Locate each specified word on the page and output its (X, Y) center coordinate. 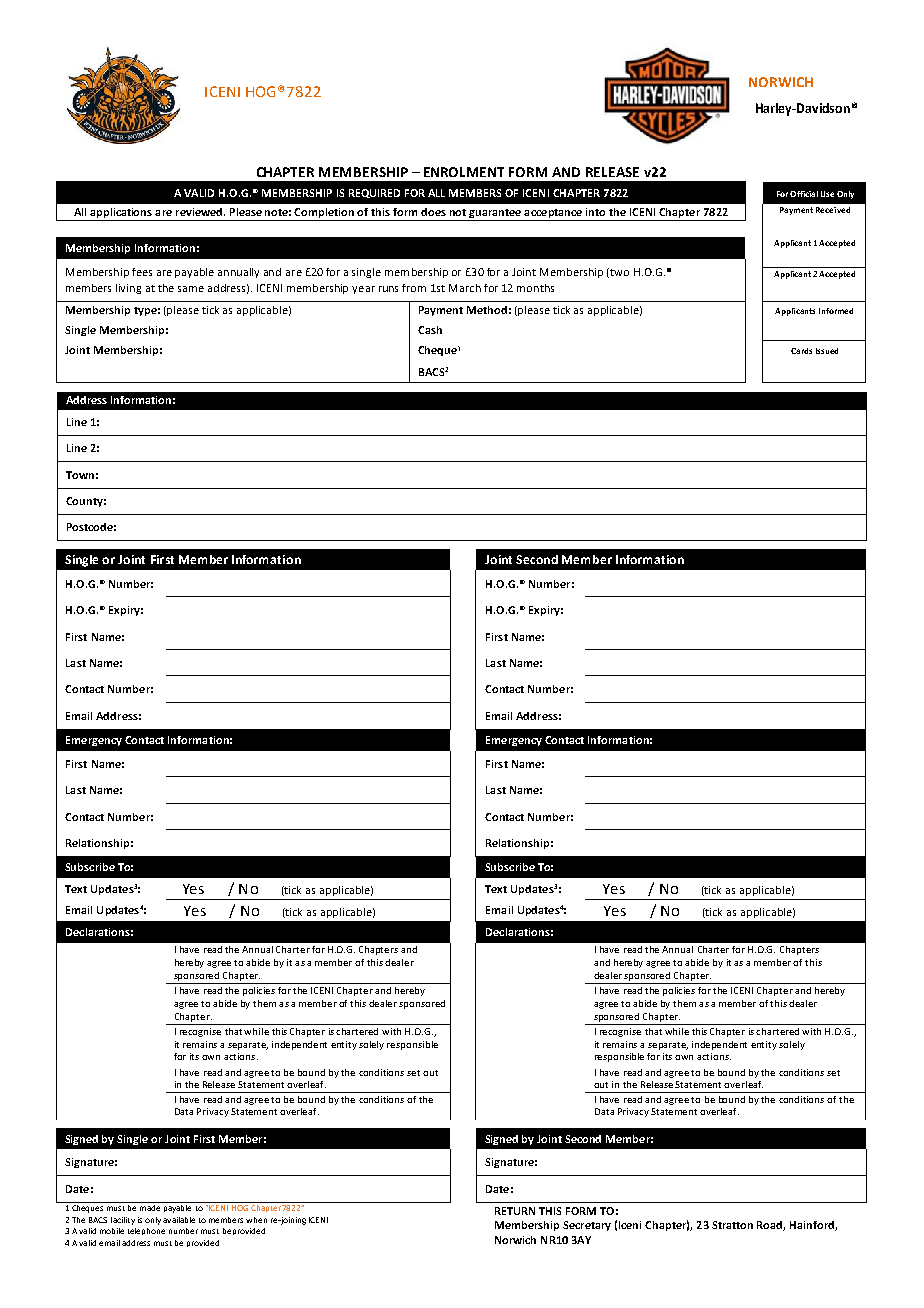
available (179, 1220)
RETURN (515, 1211)
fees (142, 272)
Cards (801, 351)
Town (80, 475)
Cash (430, 330)
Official (804, 194)
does (433, 212)
